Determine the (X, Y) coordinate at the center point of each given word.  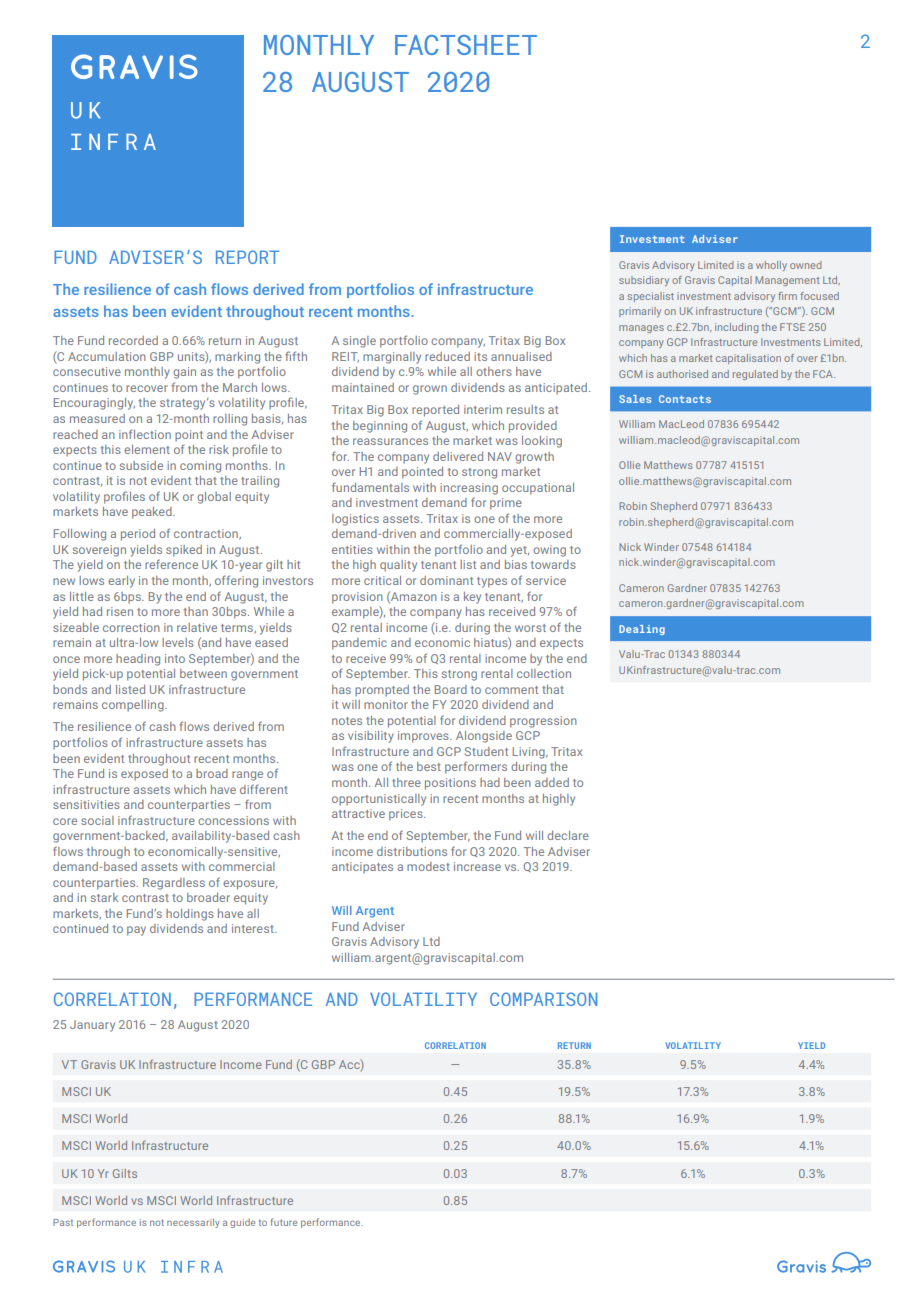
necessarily (193, 1223)
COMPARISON (543, 999)
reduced (447, 356)
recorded (133, 340)
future (284, 1222)
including (736, 328)
